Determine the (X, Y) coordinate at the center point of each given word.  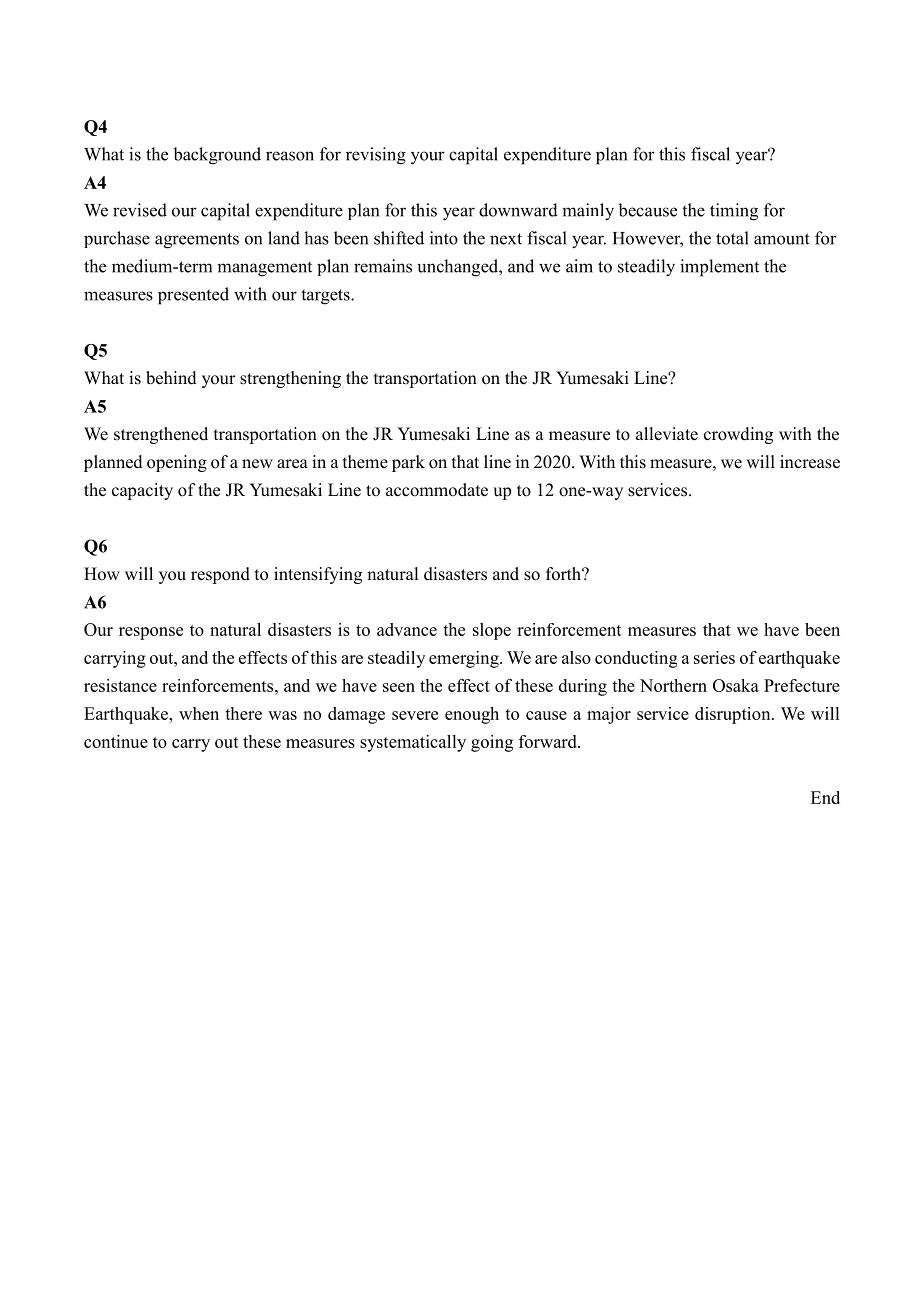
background (217, 156)
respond (220, 575)
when (199, 713)
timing (734, 212)
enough (472, 715)
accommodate (437, 490)
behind (171, 378)
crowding (738, 435)
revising (376, 156)
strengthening (290, 379)
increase (810, 462)
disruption (734, 715)
